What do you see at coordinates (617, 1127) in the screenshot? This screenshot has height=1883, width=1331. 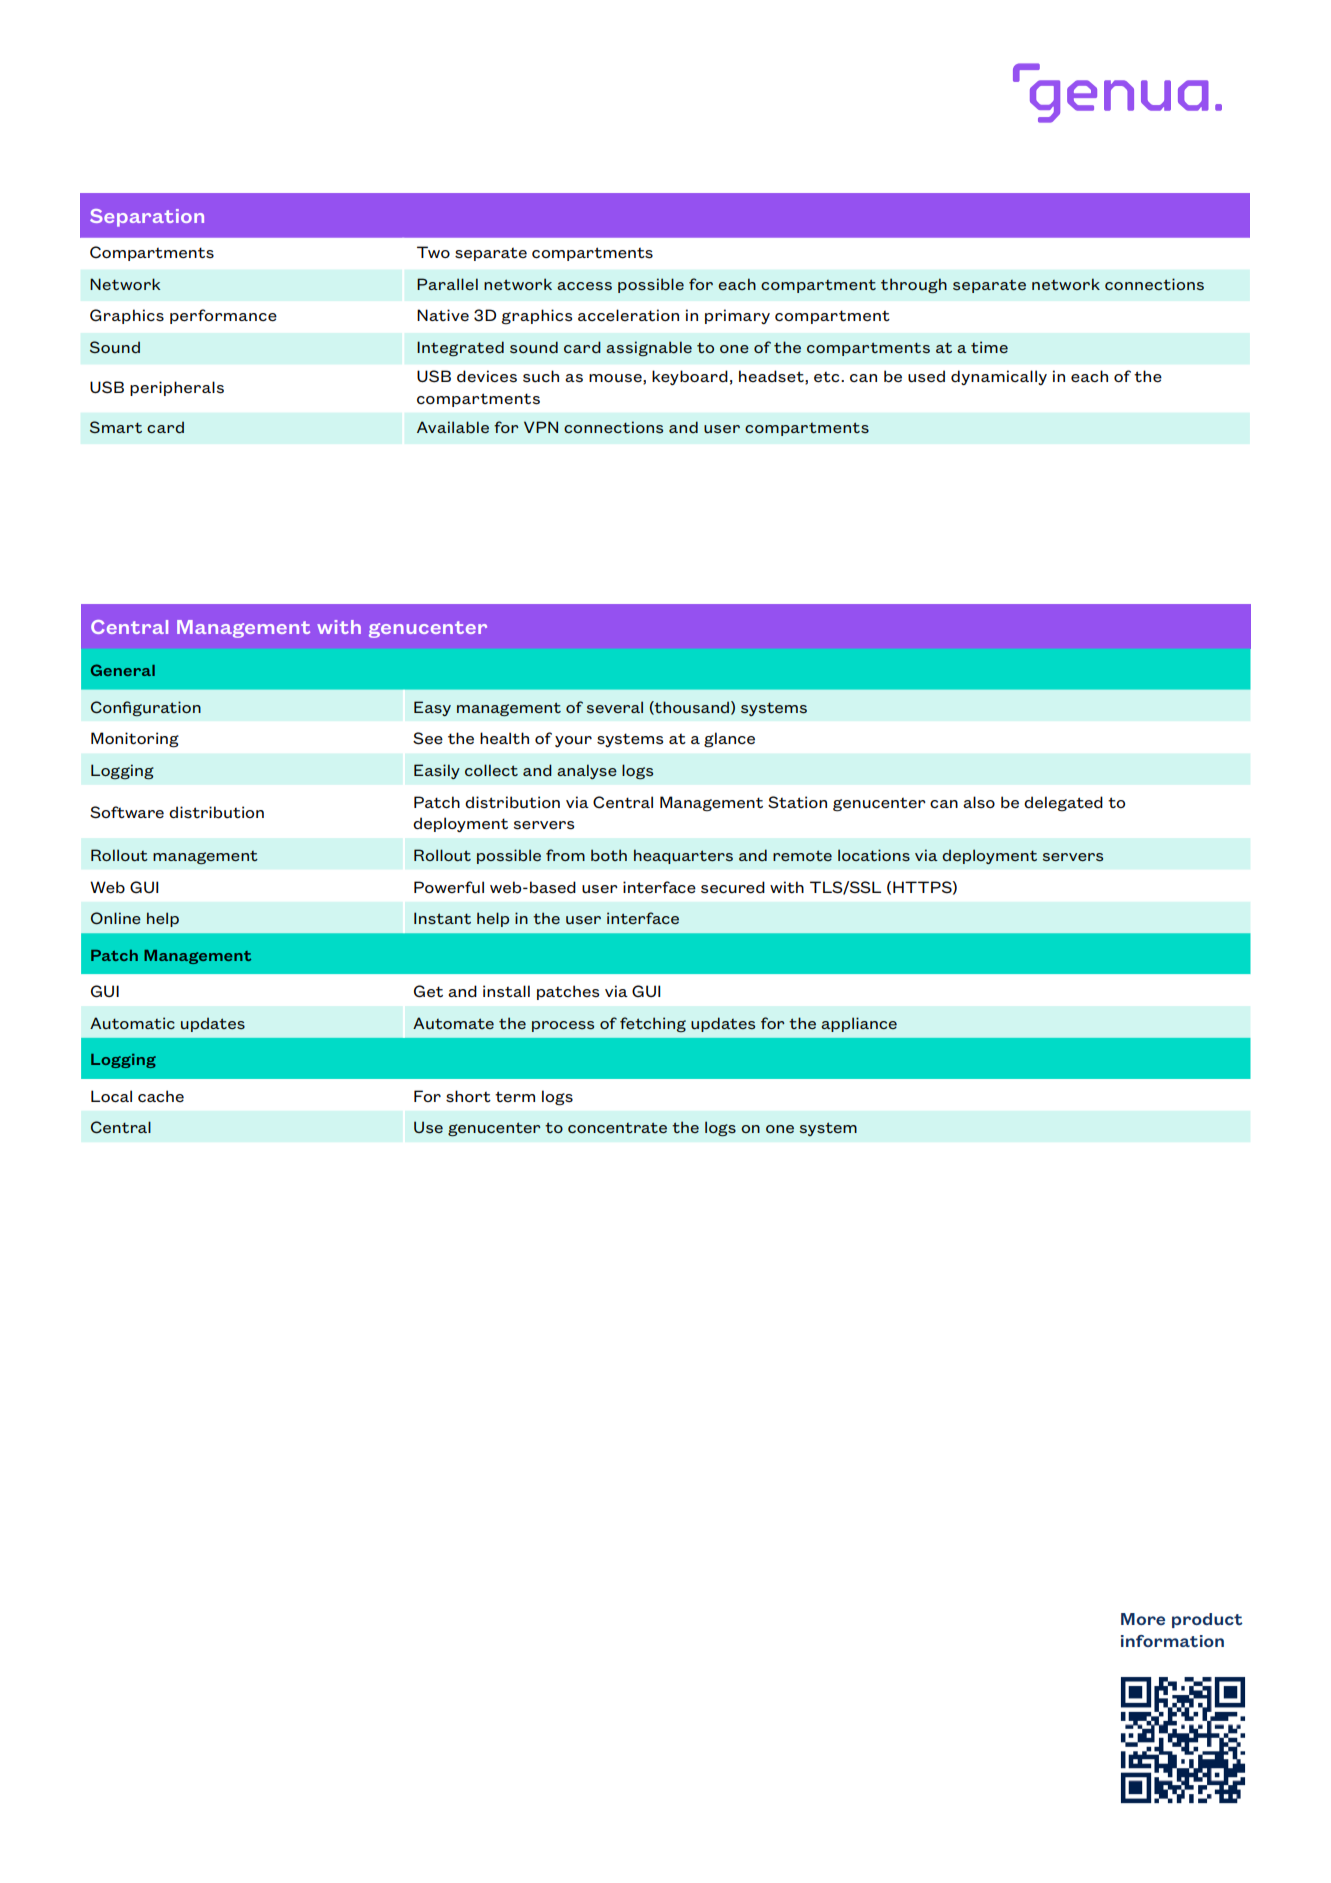 I see `concentrate` at bounding box center [617, 1127].
